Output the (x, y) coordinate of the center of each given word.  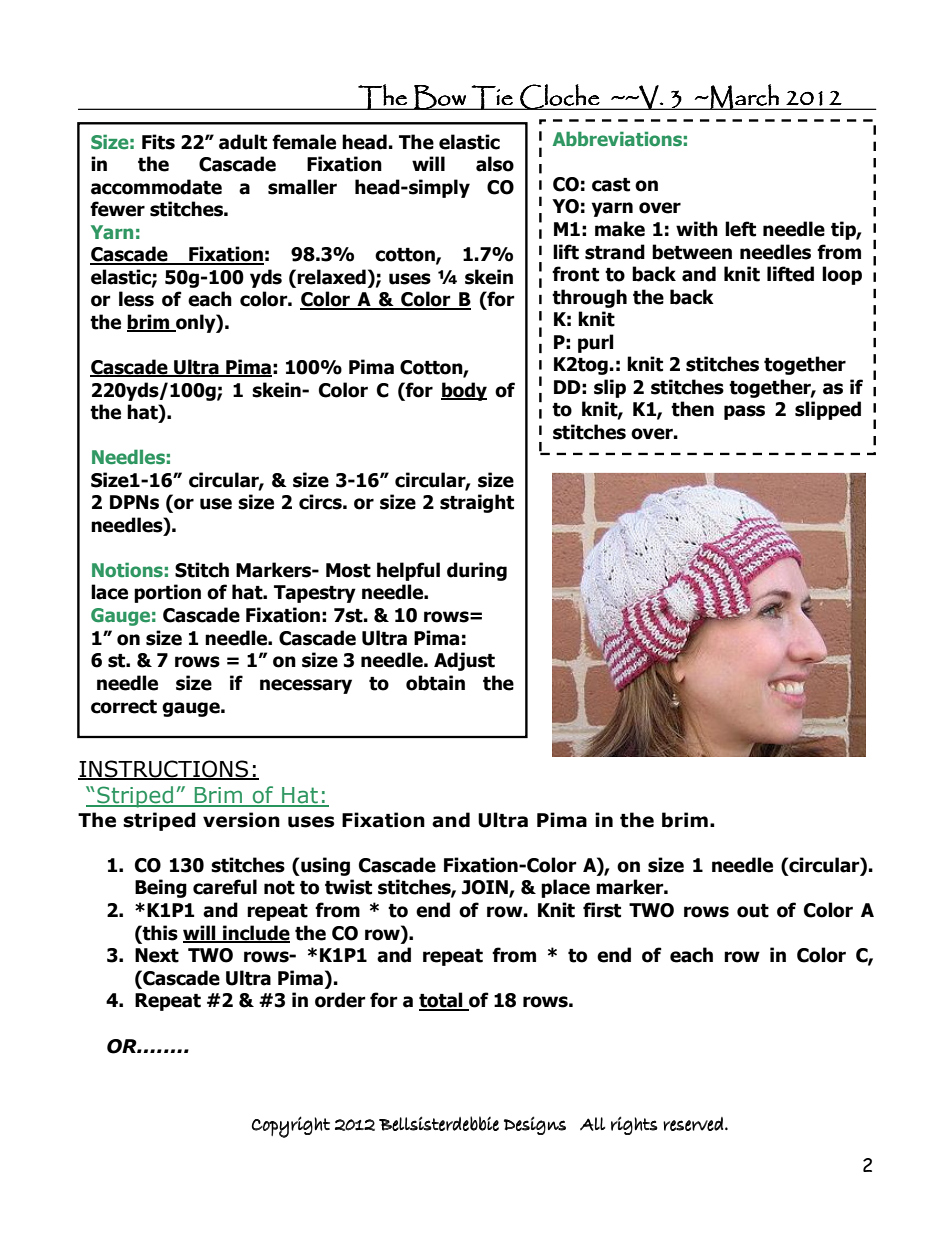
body (464, 391)
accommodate (156, 187)
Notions (127, 570)
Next (157, 955)
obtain (435, 683)
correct (124, 707)
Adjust (464, 661)
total (442, 1001)
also (495, 164)
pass (744, 412)
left (740, 229)
